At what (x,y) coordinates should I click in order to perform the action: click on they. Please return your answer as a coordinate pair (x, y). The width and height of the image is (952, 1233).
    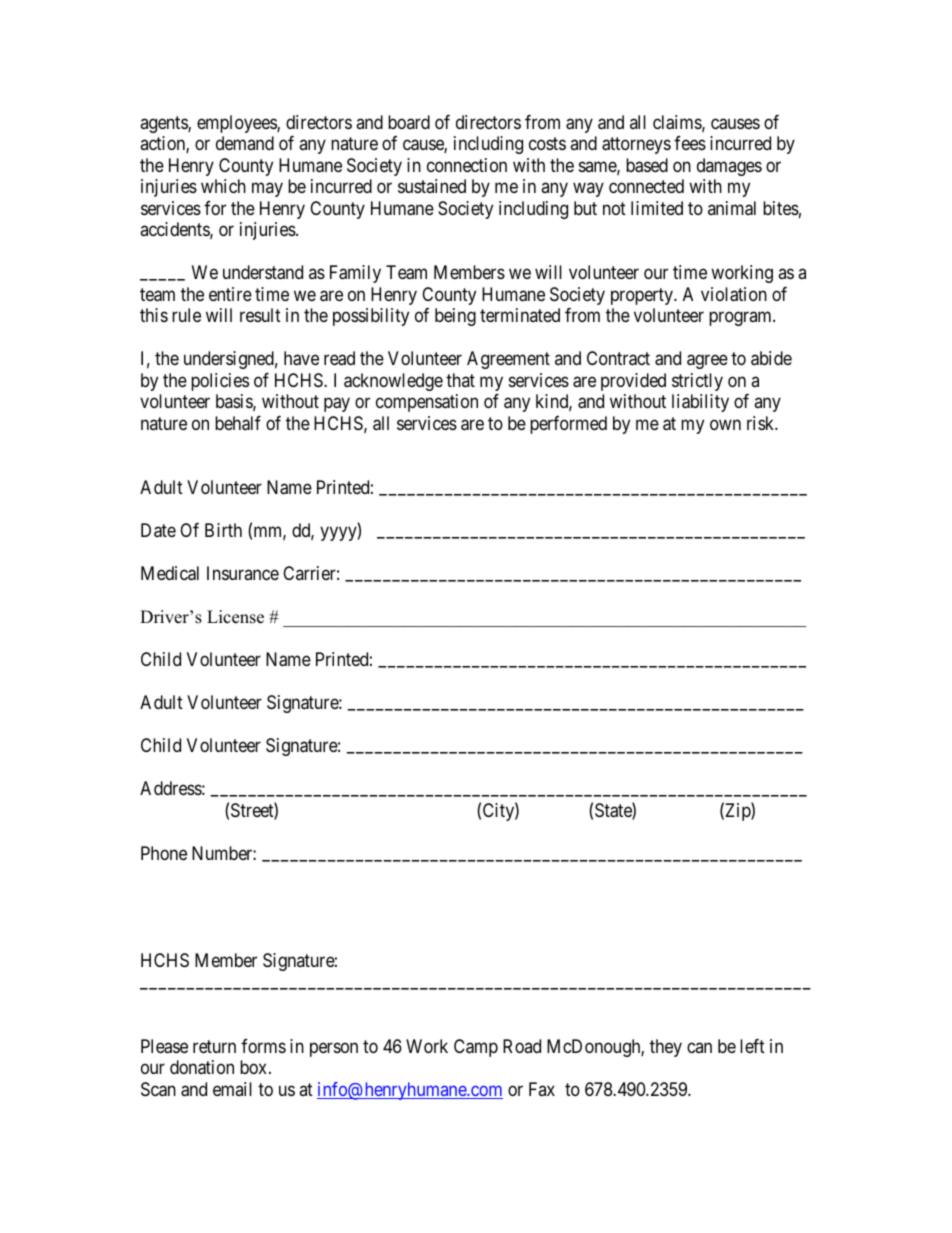
    Looking at the image, I should click on (666, 1048).
